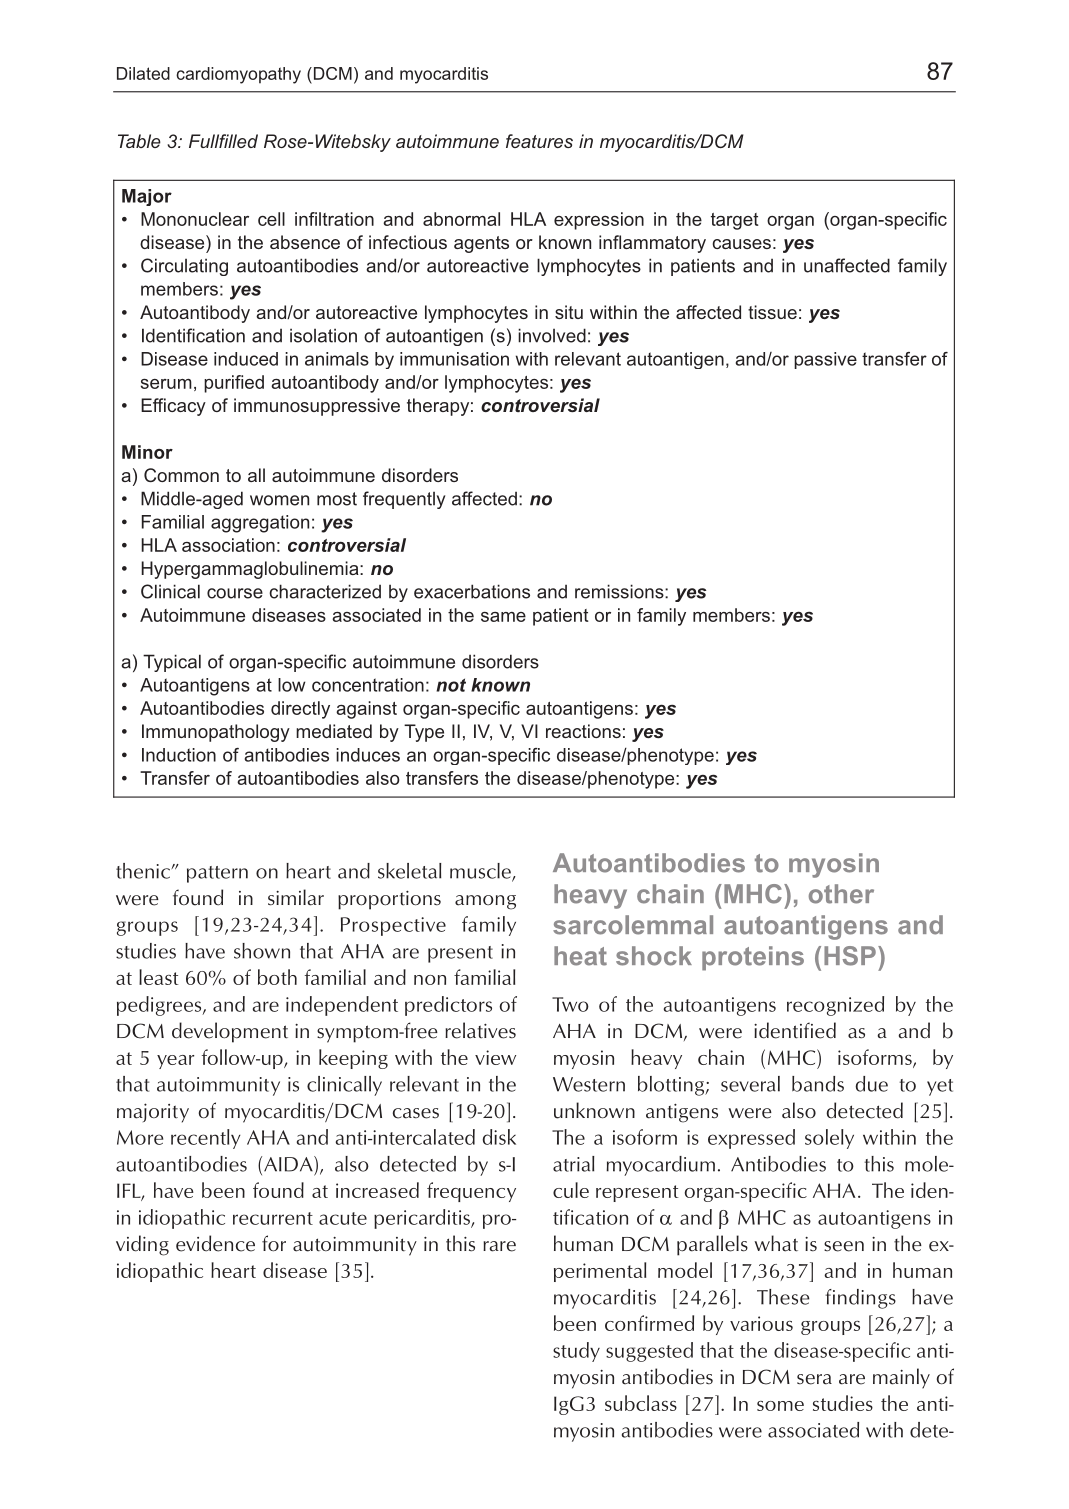 The height and width of the screenshot is (1509, 1069). Describe the element at coordinates (273, 1218) in the screenshot. I see `recurrent` at that location.
